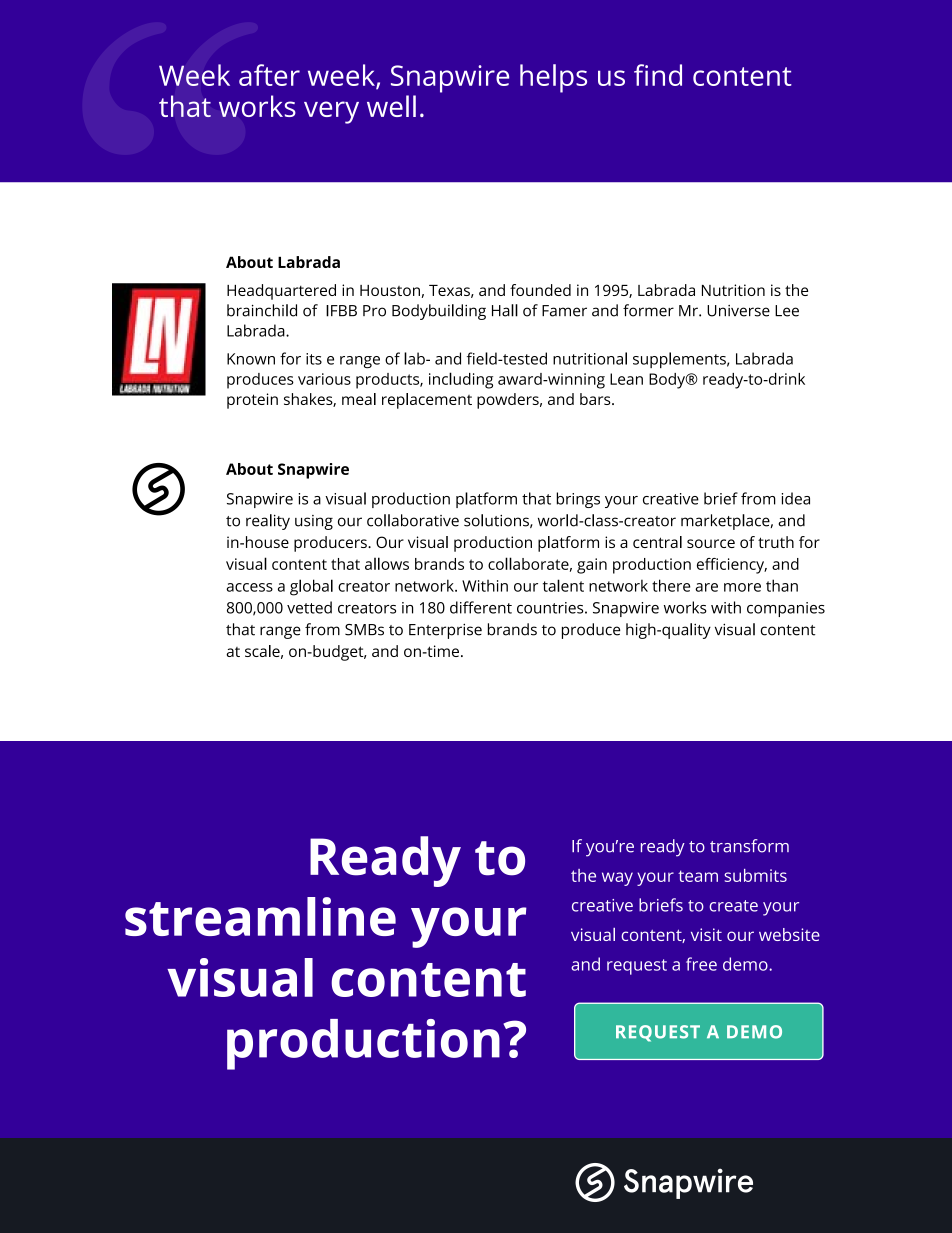 The width and height of the image is (952, 1233). I want to click on using, so click(314, 522).
